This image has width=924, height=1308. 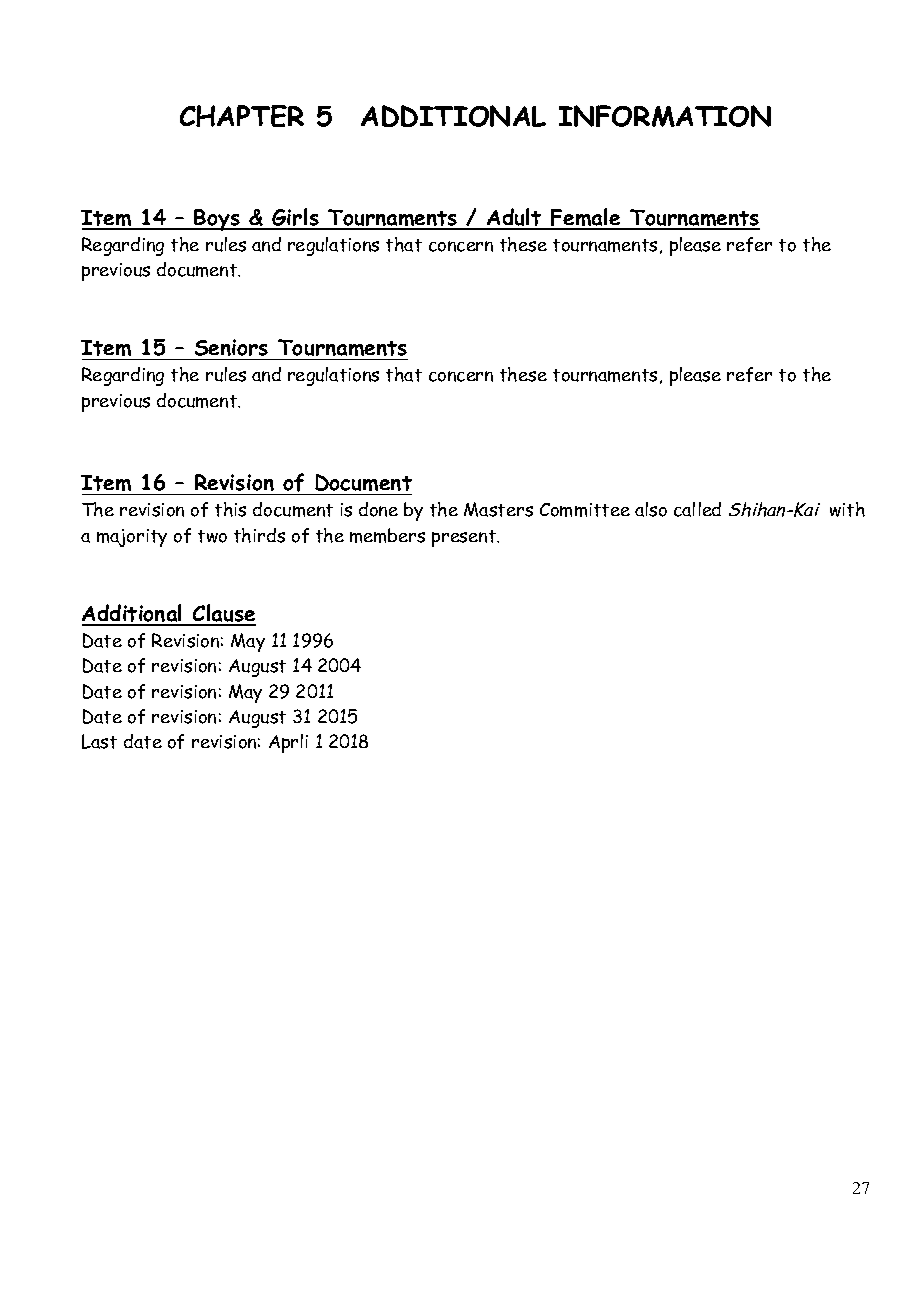 What do you see at coordinates (498, 509) in the image?
I see `Masters` at bounding box center [498, 509].
